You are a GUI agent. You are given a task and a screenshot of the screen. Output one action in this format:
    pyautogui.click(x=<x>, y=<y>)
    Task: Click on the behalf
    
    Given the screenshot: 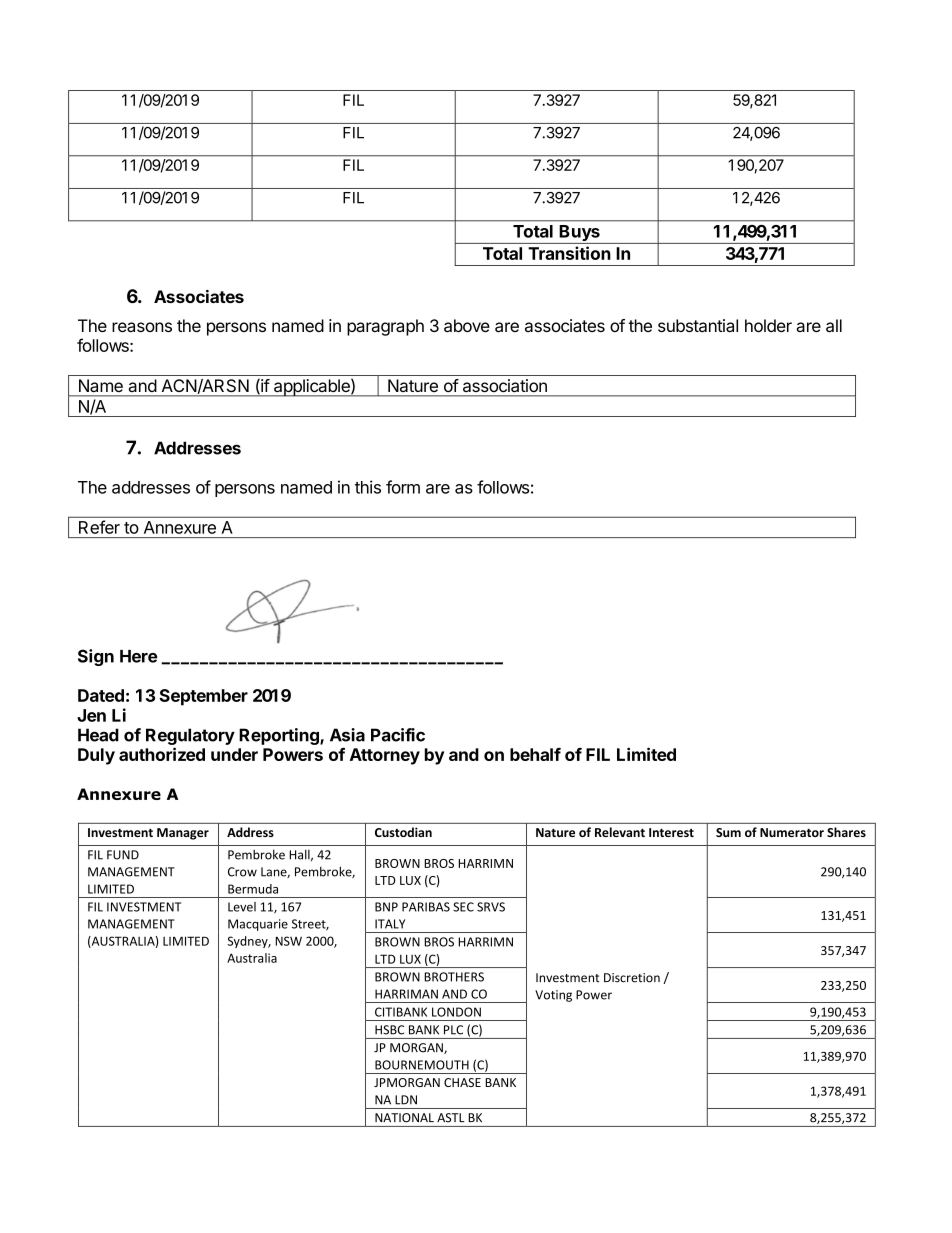 What is the action you would take?
    pyautogui.click(x=535, y=754)
